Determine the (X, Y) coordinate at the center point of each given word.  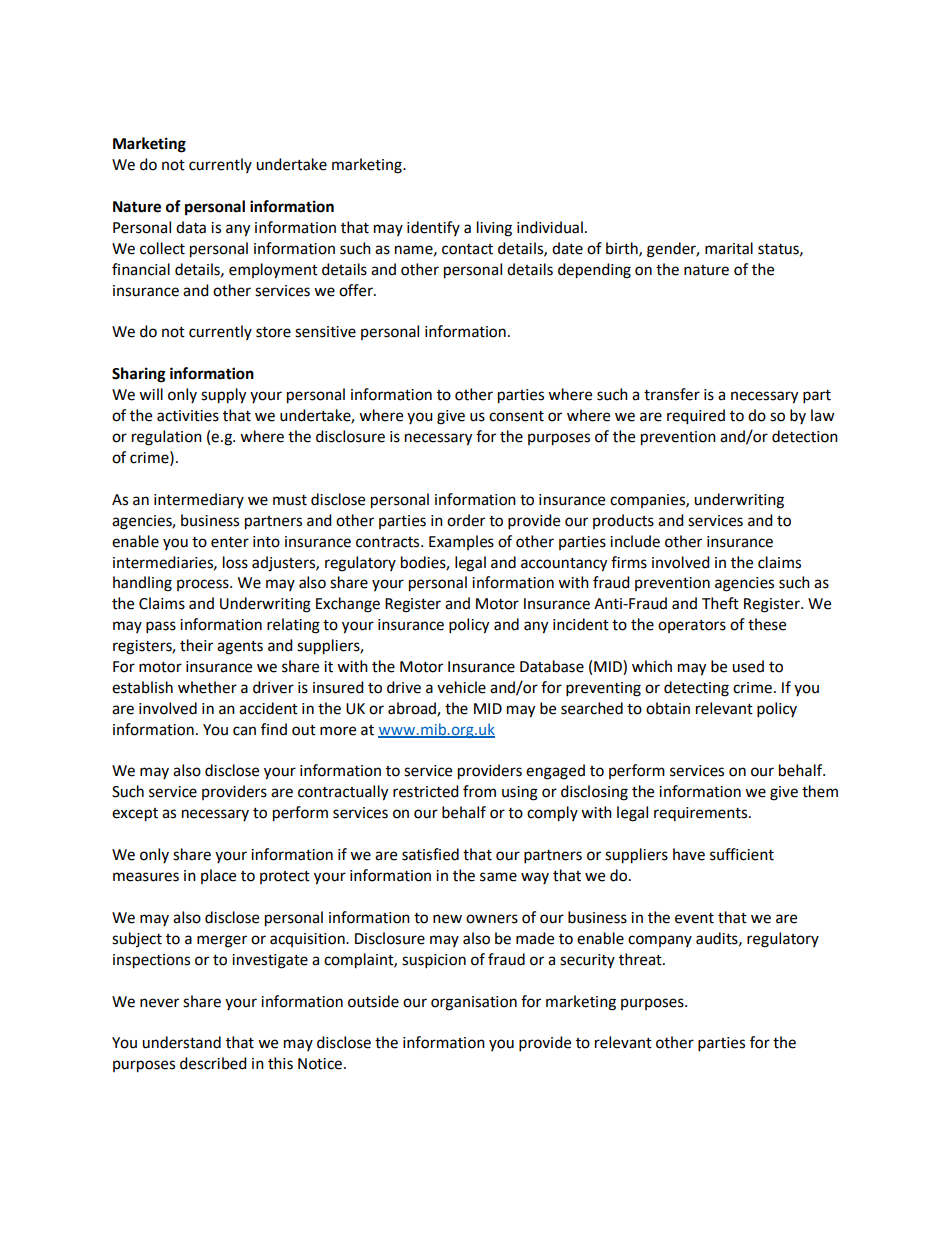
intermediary (199, 500)
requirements (702, 814)
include (635, 541)
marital (729, 248)
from (479, 791)
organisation (474, 1003)
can (244, 731)
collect (162, 248)
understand (181, 1042)
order (466, 520)
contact (467, 249)
